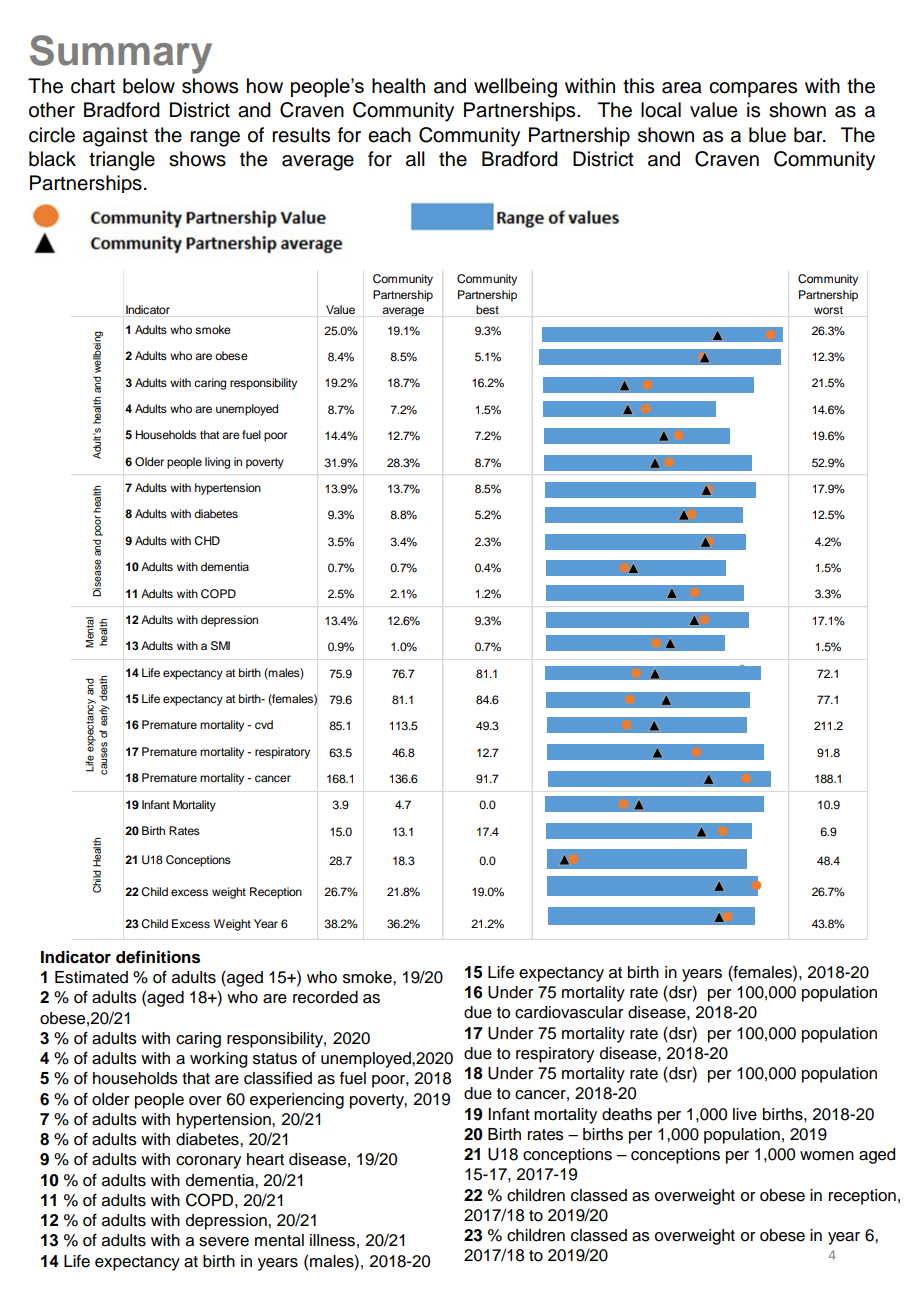 This page has height=1316, width=911. I want to click on definitions, so click(158, 957).
